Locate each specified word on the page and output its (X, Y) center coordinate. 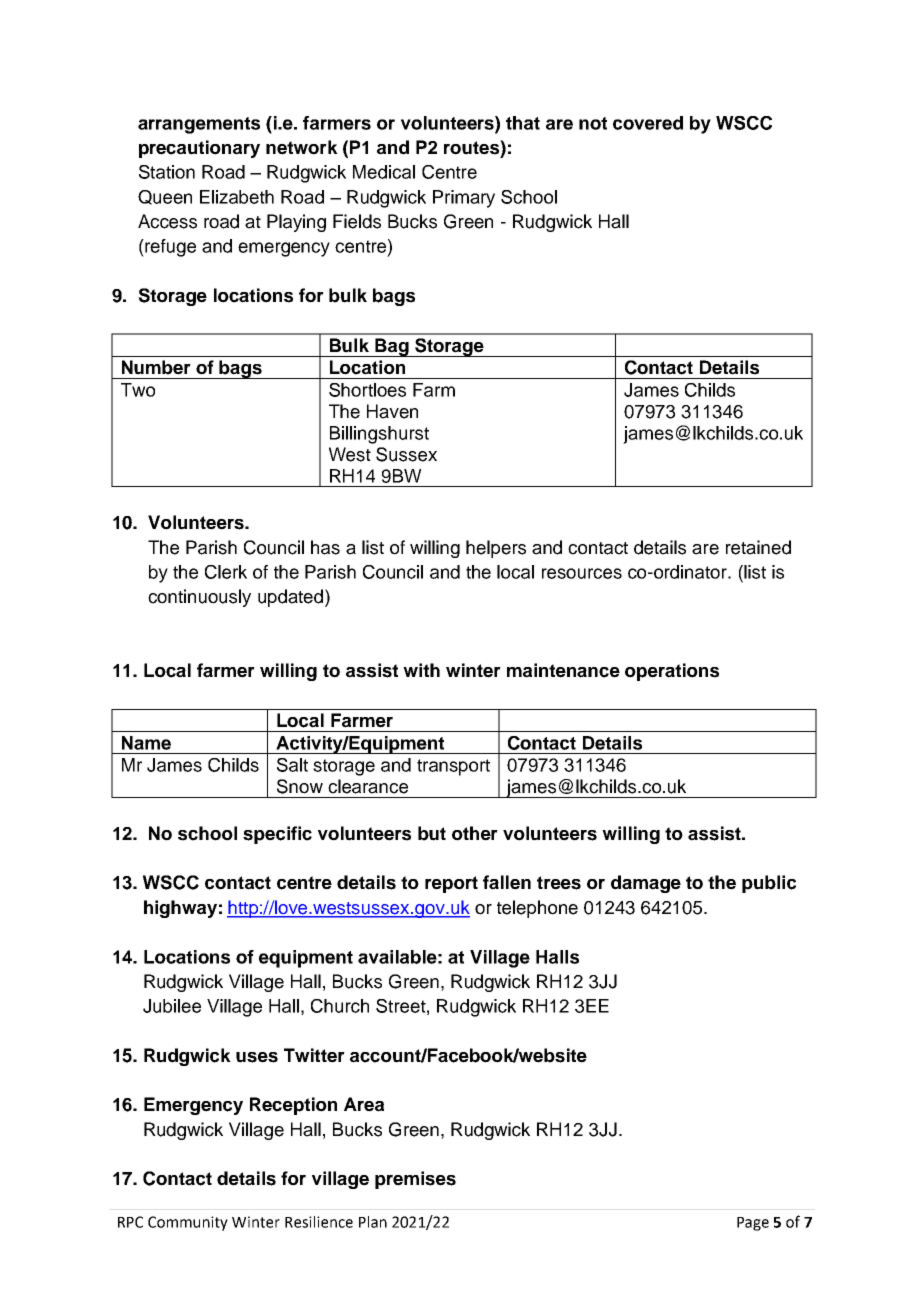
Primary (464, 199)
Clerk (226, 572)
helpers (496, 549)
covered (648, 123)
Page (753, 1224)
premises (415, 1180)
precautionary (199, 149)
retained (758, 547)
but (432, 833)
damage (646, 884)
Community (188, 1223)
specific (277, 835)
